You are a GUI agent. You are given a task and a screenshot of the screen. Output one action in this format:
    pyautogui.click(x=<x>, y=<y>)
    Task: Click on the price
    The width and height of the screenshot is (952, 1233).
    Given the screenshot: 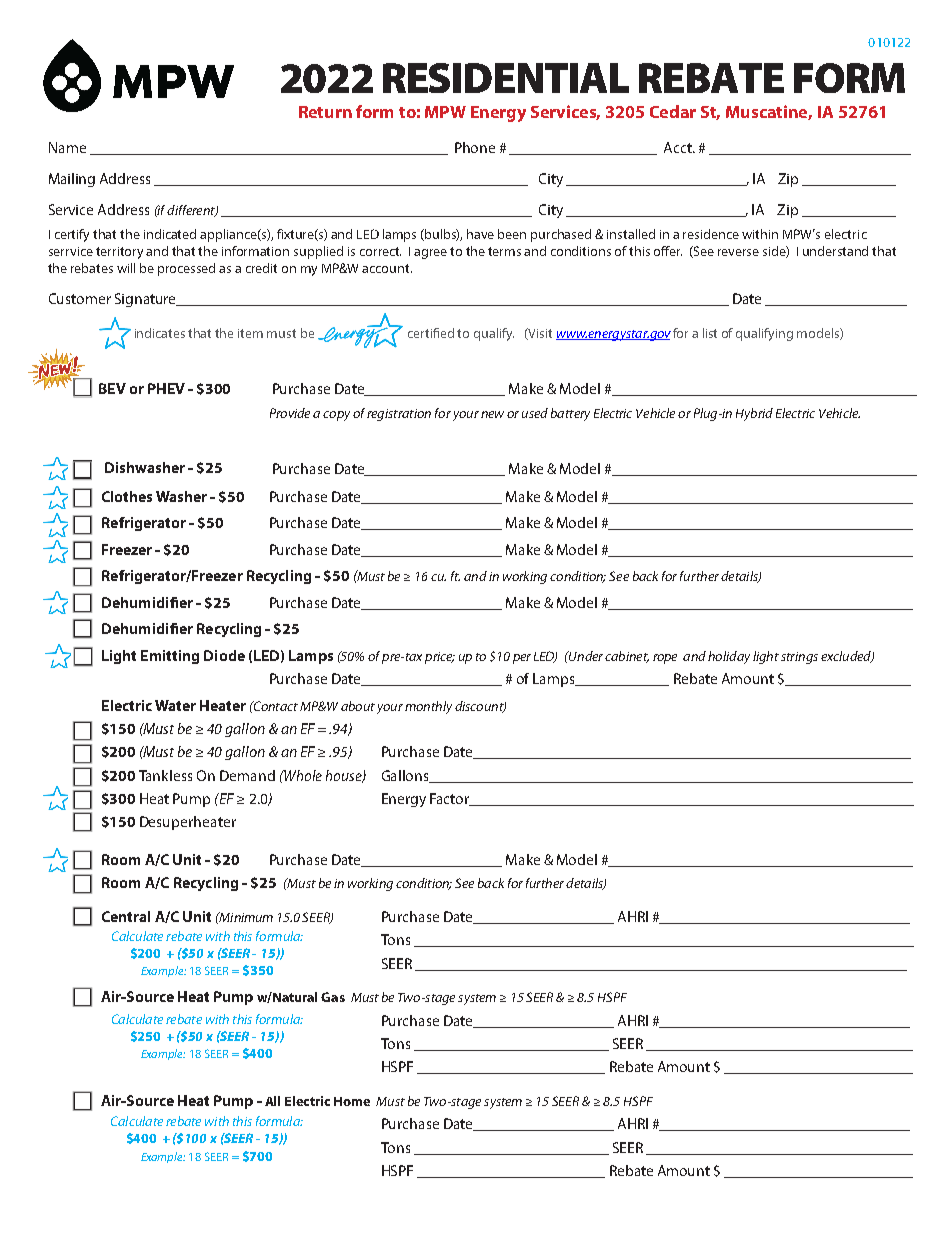 What is the action you would take?
    pyautogui.click(x=440, y=658)
